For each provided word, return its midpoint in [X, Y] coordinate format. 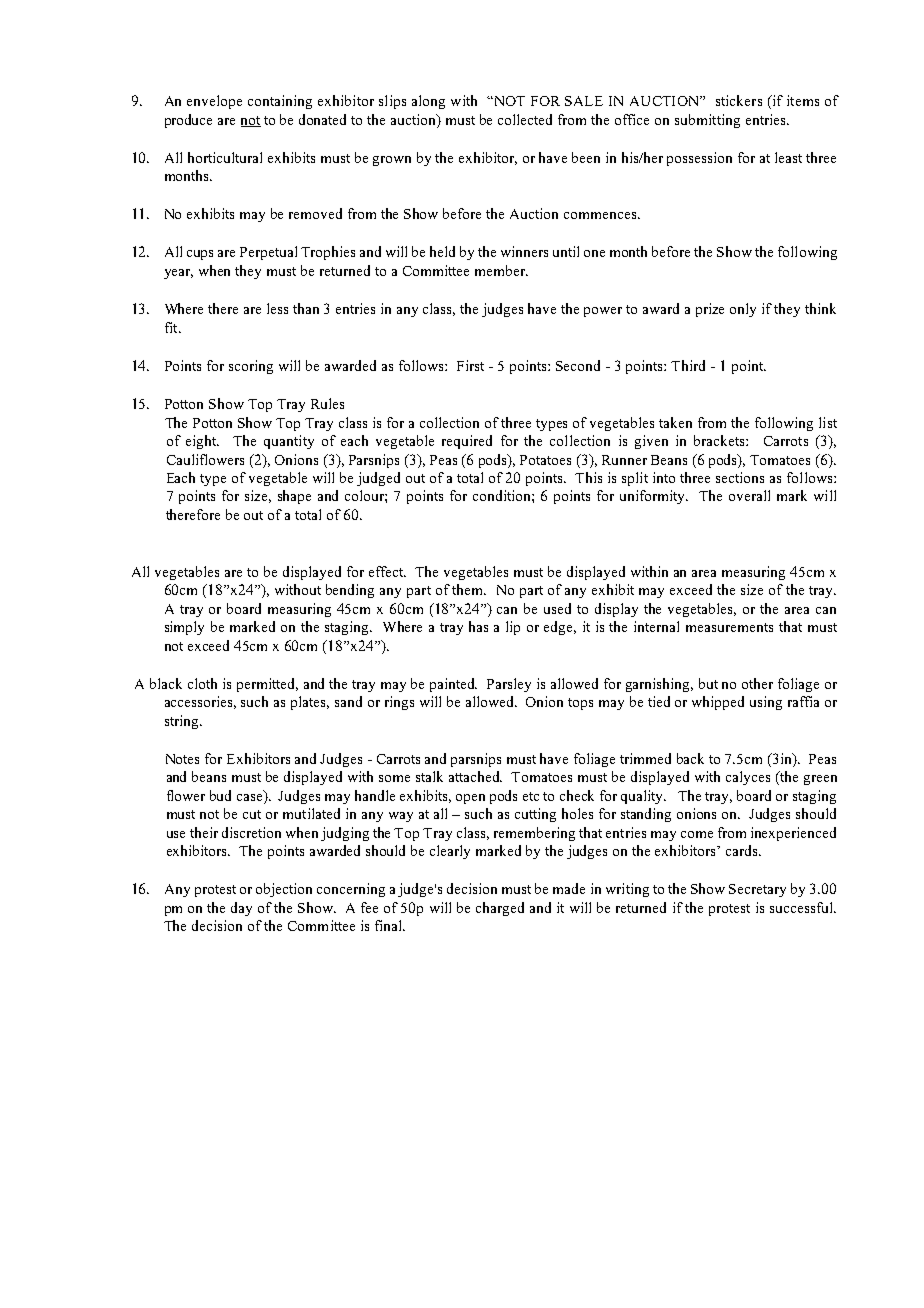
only [743, 310]
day [241, 909]
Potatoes [545, 460]
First [470, 365]
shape [294, 497]
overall [749, 495]
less [277, 308]
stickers [739, 100]
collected [525, 119]
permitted [267, 685]
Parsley [509, 685]
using [766, 703]
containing [280, 102]
